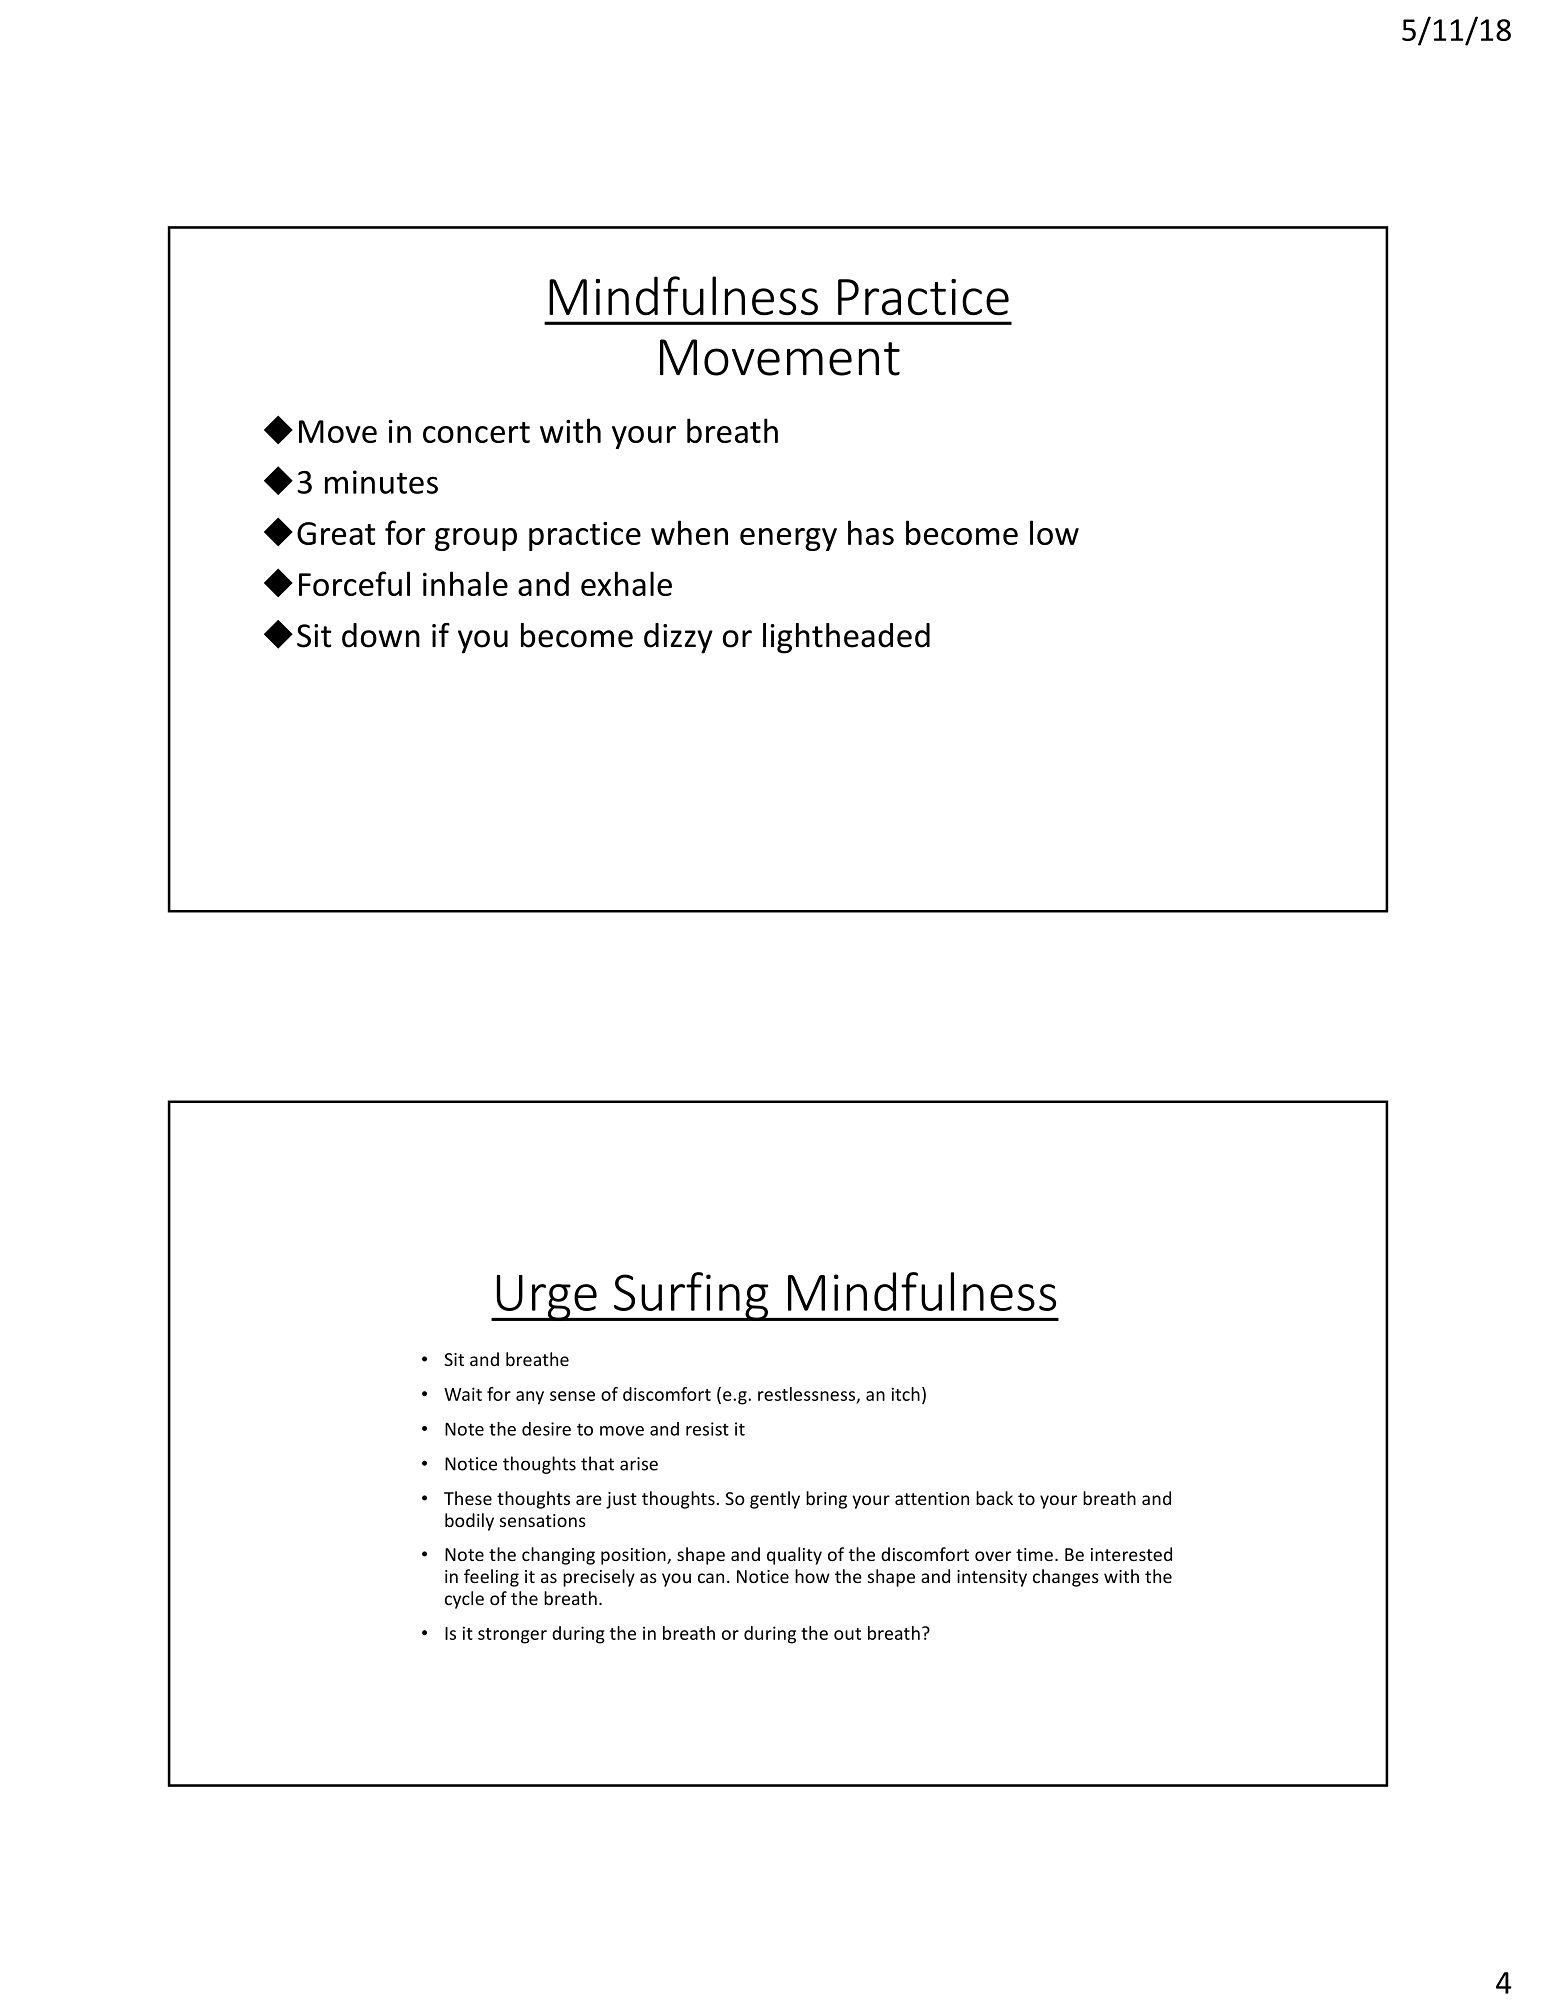  I want to click on cycle, so click(464, 1600).
